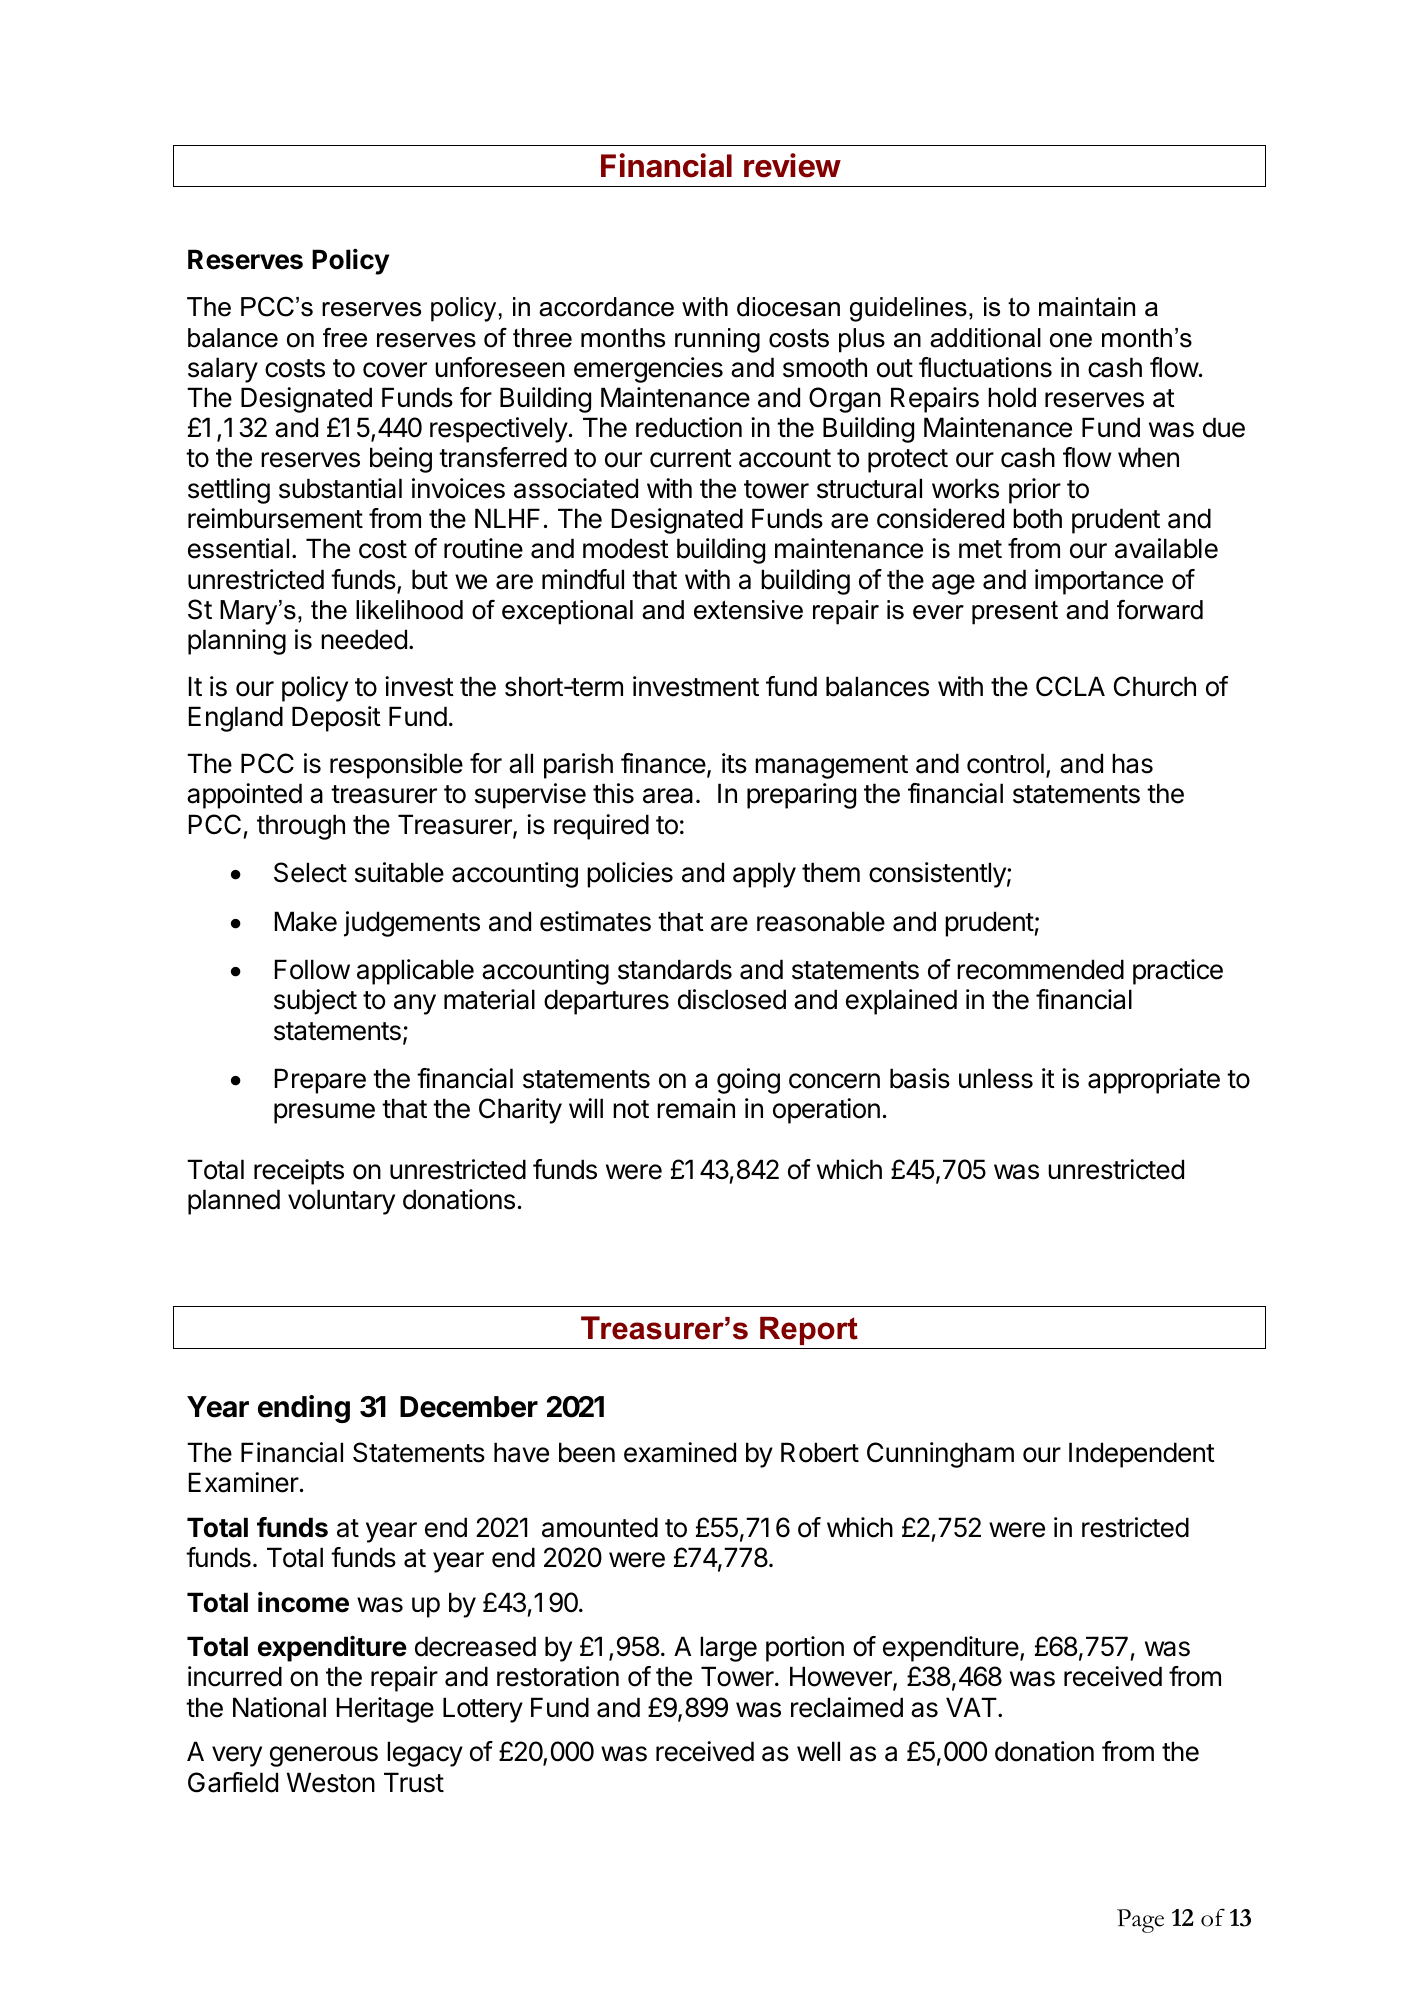  I want to click on free, so click(345, 338).
